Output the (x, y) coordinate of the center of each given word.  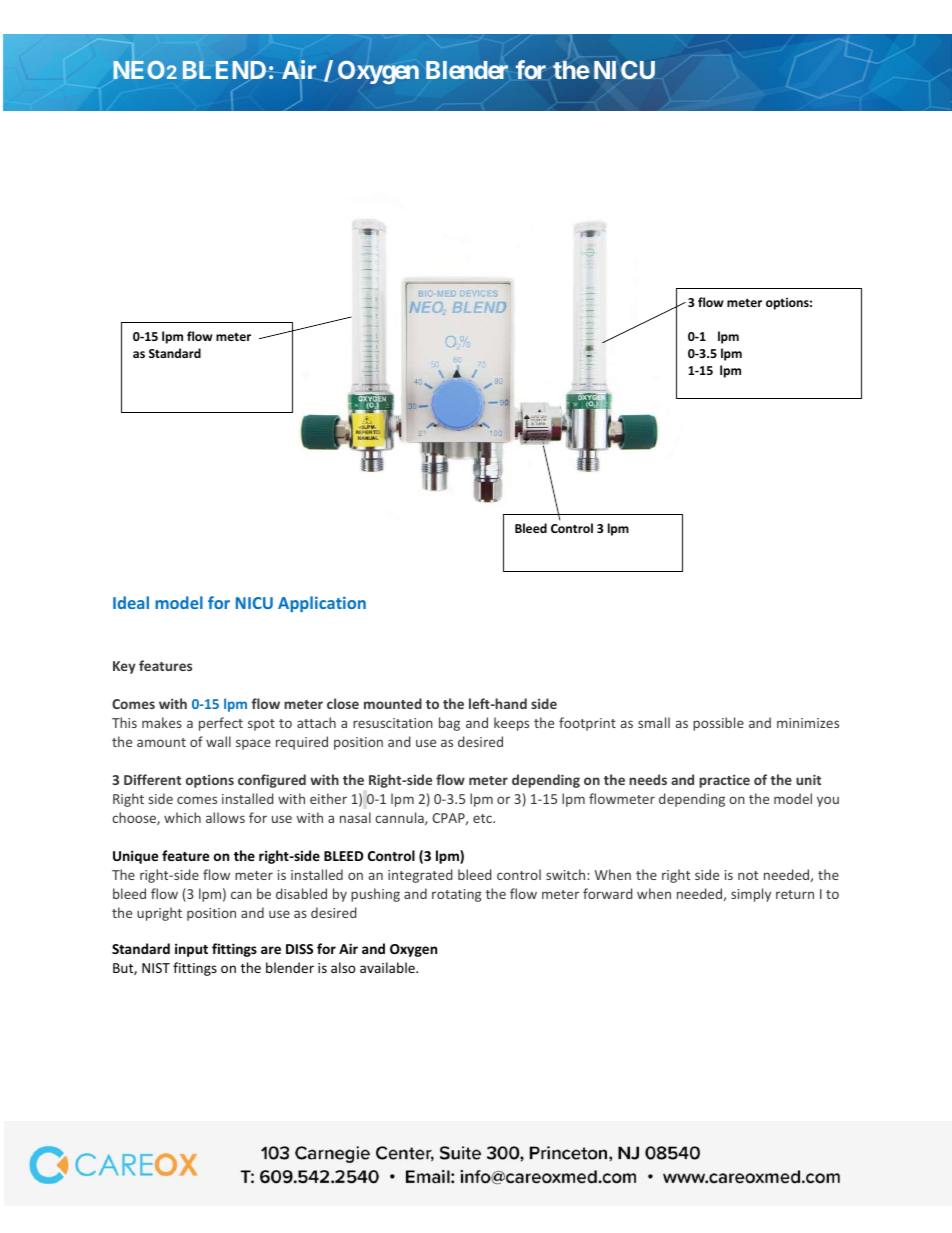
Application (322, 604)
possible (718, 724)
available (388, 967)
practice (724, 781)
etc (483, 818)
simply (751, 895)
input (191, 950)
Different (152, 779)
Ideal (131, 602)
